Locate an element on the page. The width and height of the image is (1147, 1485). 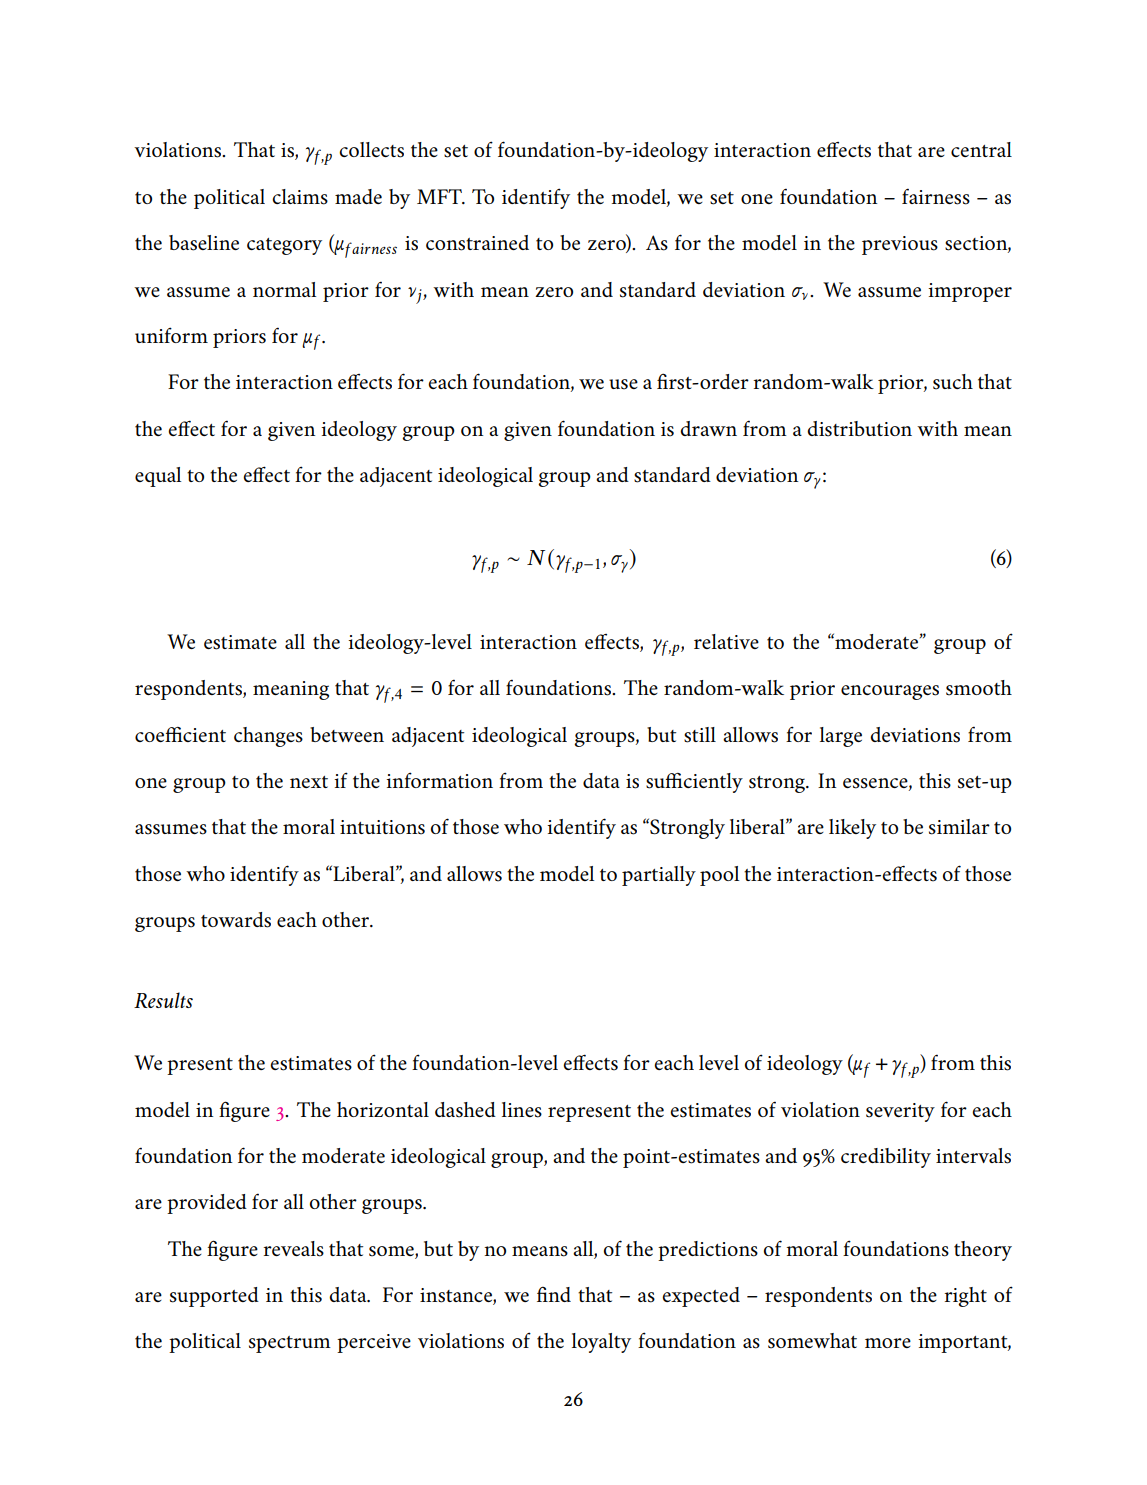
relative is located at coordinates (726, 641).
